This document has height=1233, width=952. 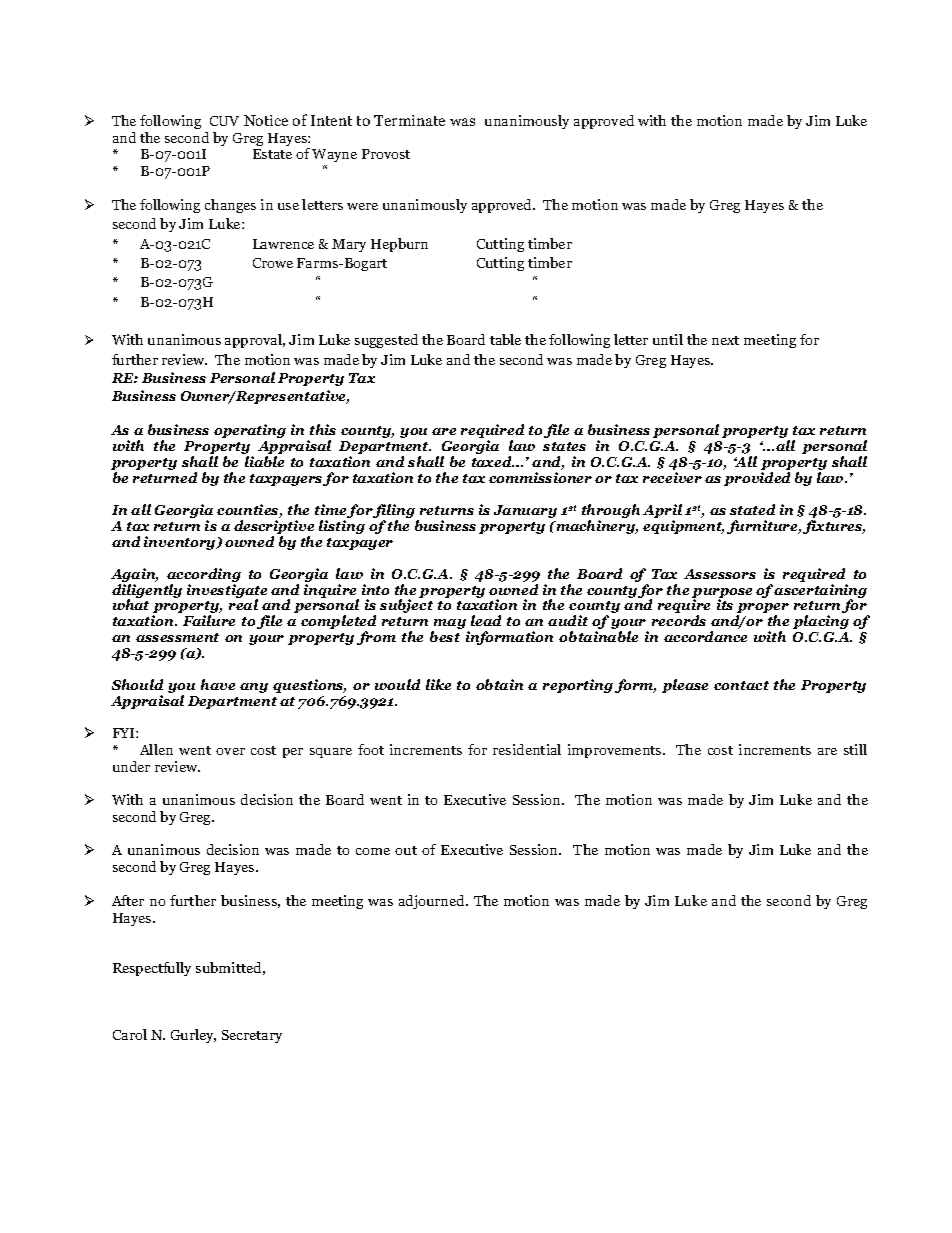 I want to click on according, so click(x=204, y=576).
